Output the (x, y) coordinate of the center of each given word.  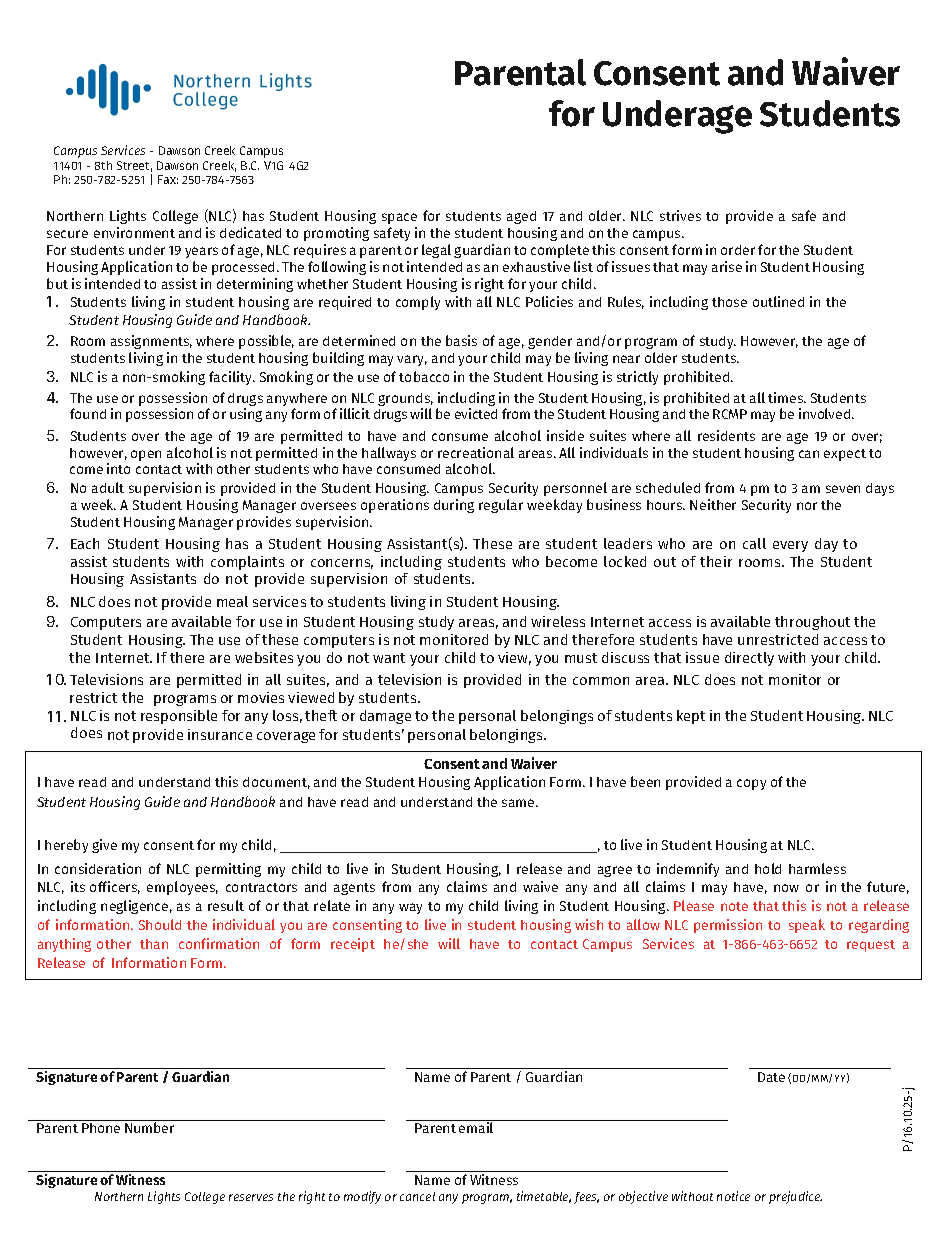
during (454, 506)
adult (108, 487)
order (738, 250)
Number (149, 1127)
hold (768, 868)
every (790, 546)
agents (354, 889)
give (104, 846)
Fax (168, 179)
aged (521, 217)
